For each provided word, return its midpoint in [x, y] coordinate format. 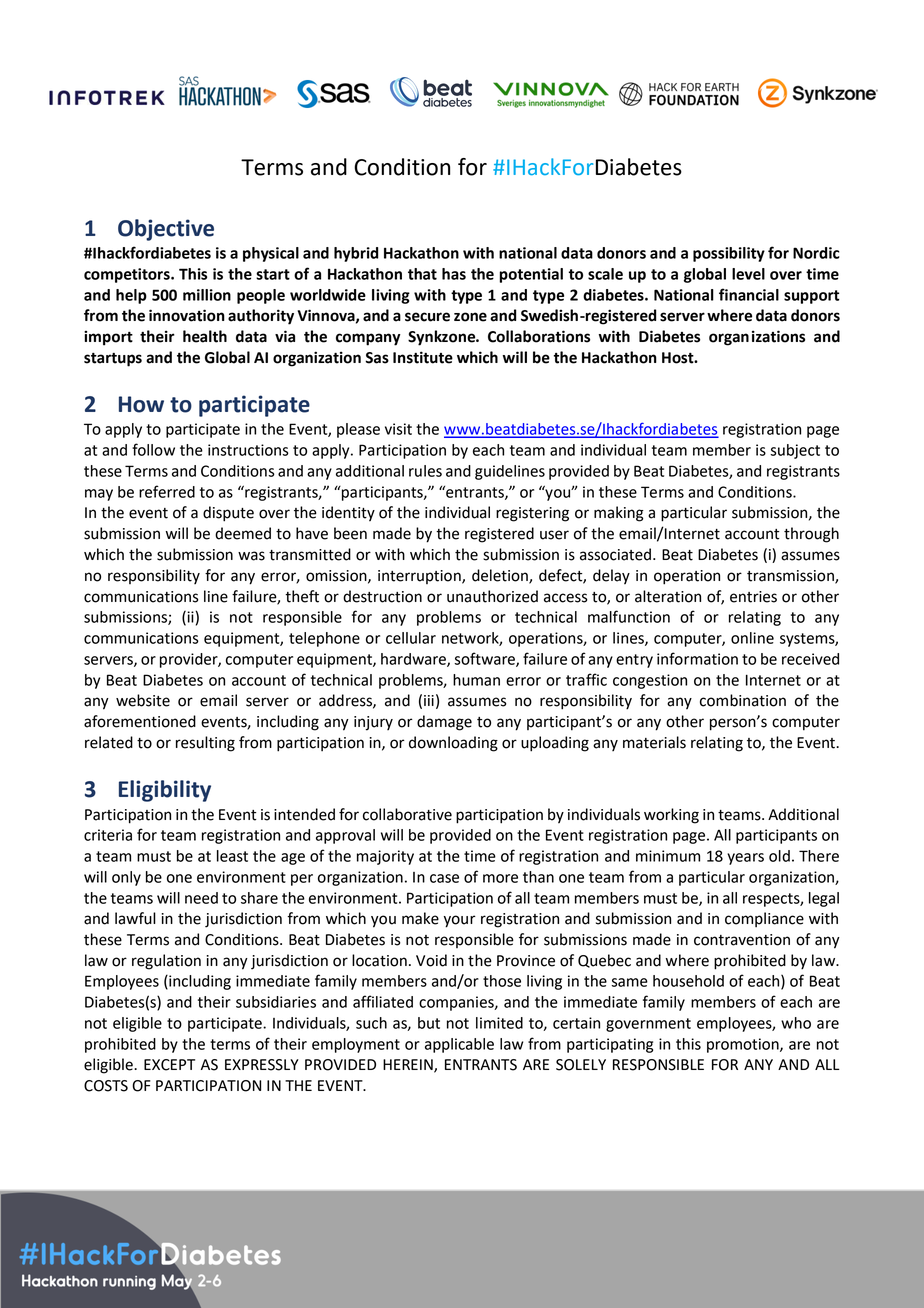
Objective [166, 230]
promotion [744, 1045]
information [697, 658]
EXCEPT [169, 1065]
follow [153, 449]
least [232, 856]
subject [795, 451]
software [485, 659]
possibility [729, 254]
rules [425, 471]
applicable [459, 1045]
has [454, 274]
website [143, 700]
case [444, 878]
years [745, 859]
